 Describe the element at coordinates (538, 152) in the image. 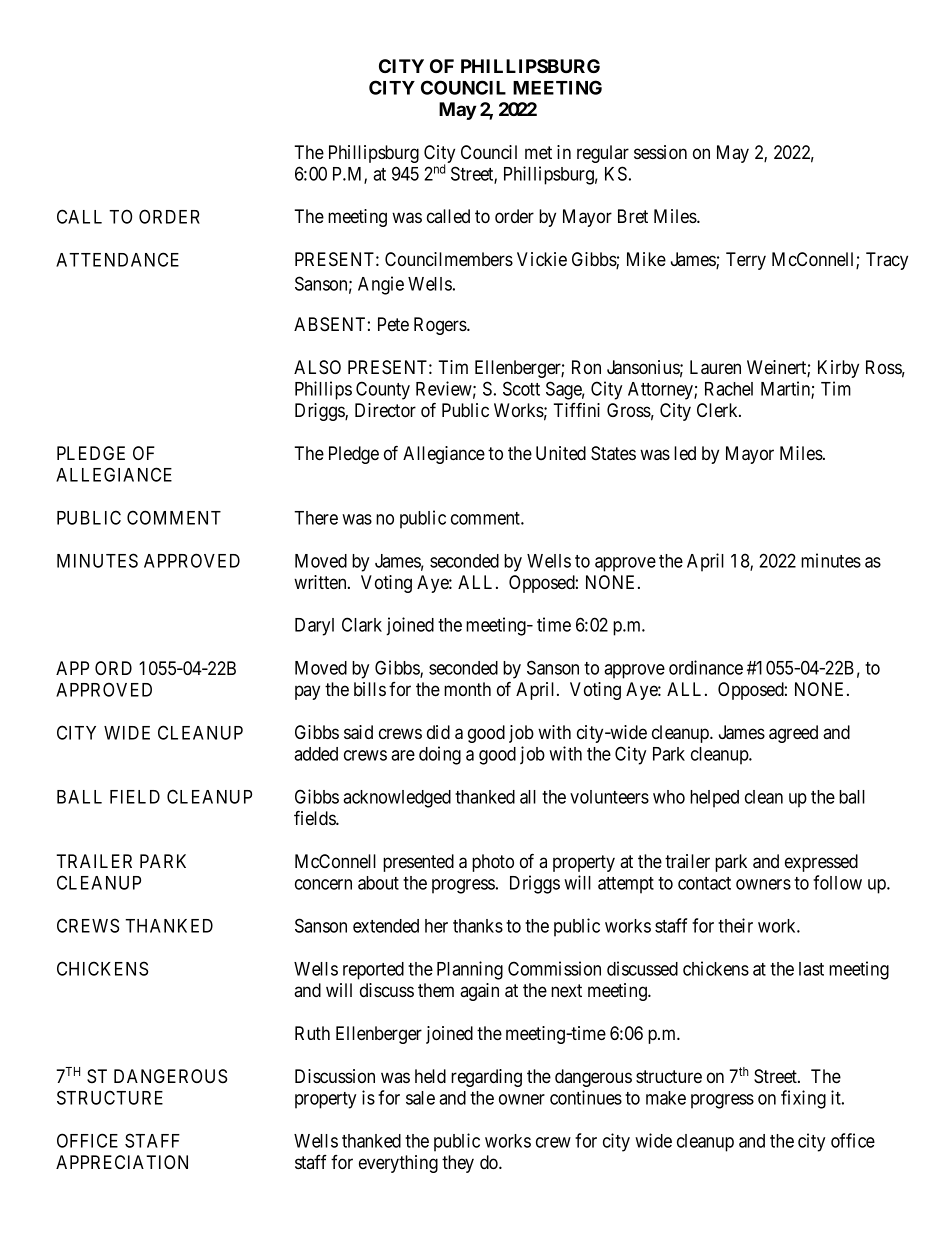

I see `met` at that location.
